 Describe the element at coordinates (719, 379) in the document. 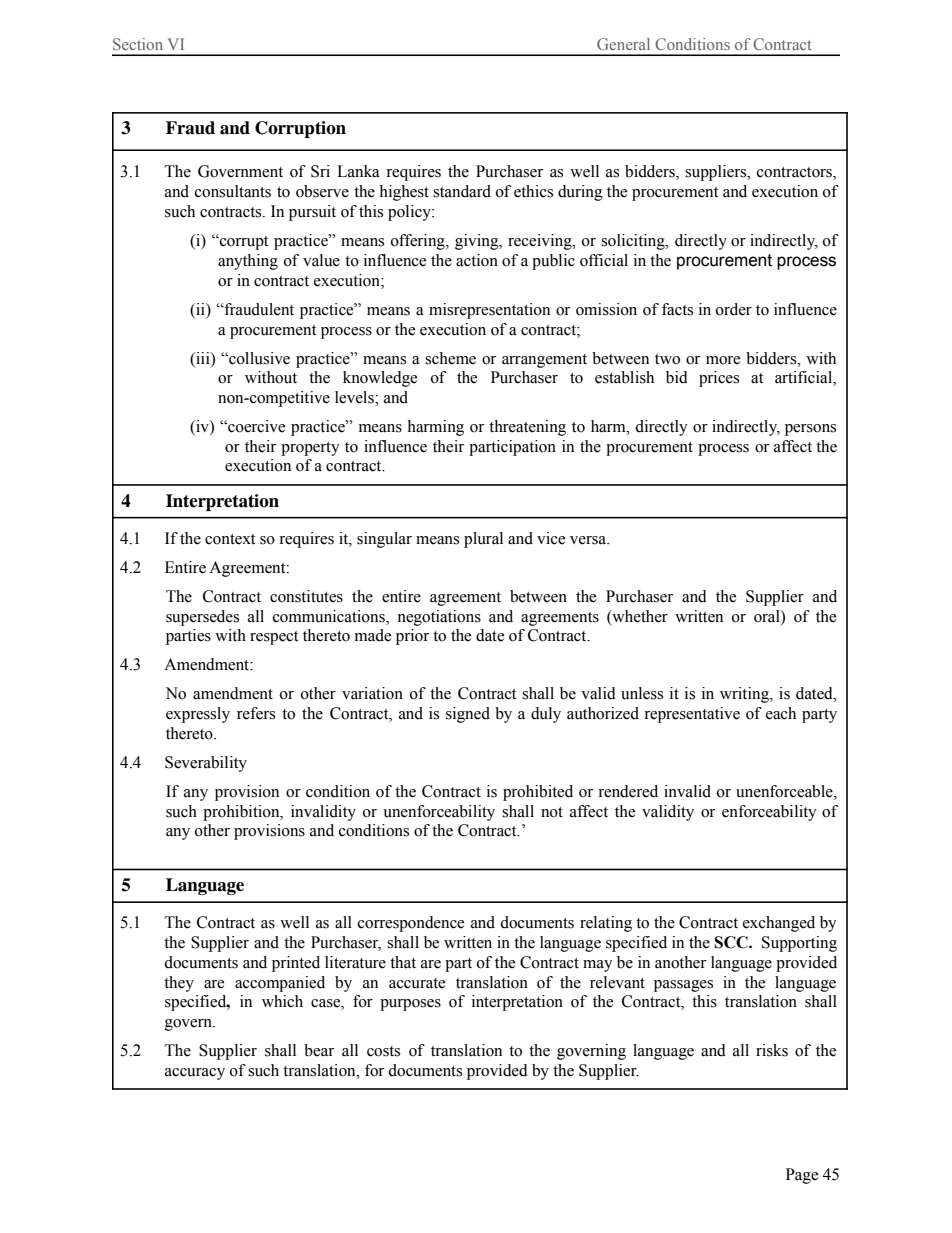

I see `prices` at that location.
